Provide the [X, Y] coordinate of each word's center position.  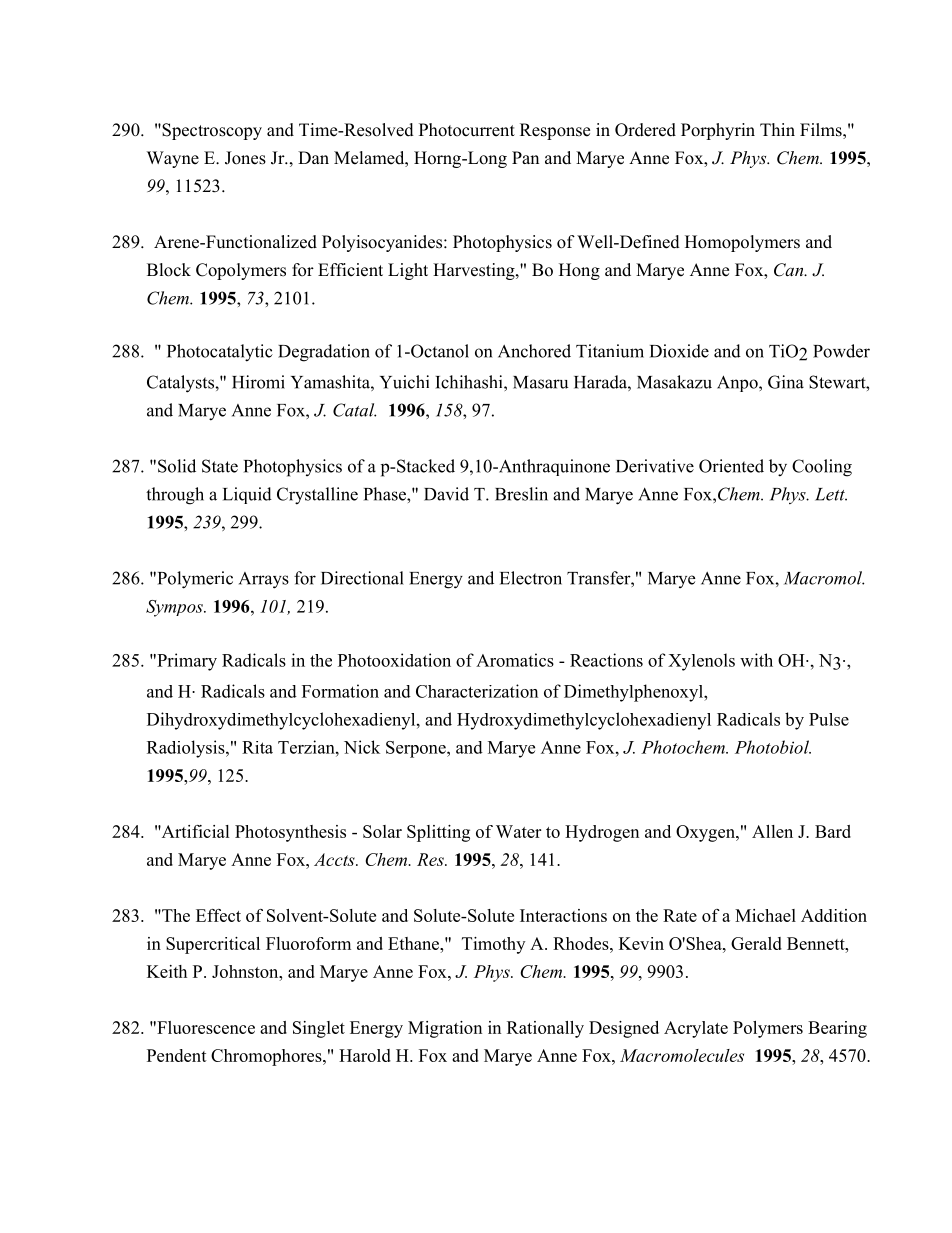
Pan [525, 157]
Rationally [545, 1029]
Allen [772, 831]
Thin [777, 129]
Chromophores [267, 1057]
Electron [531, 578]
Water [518, 831]
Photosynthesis [290, 833]
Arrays [264, 580]
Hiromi [258, 382]
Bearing [837, 1029]
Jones [245, 158]
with [756, 660]
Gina [786, 382]
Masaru [541, 382]
